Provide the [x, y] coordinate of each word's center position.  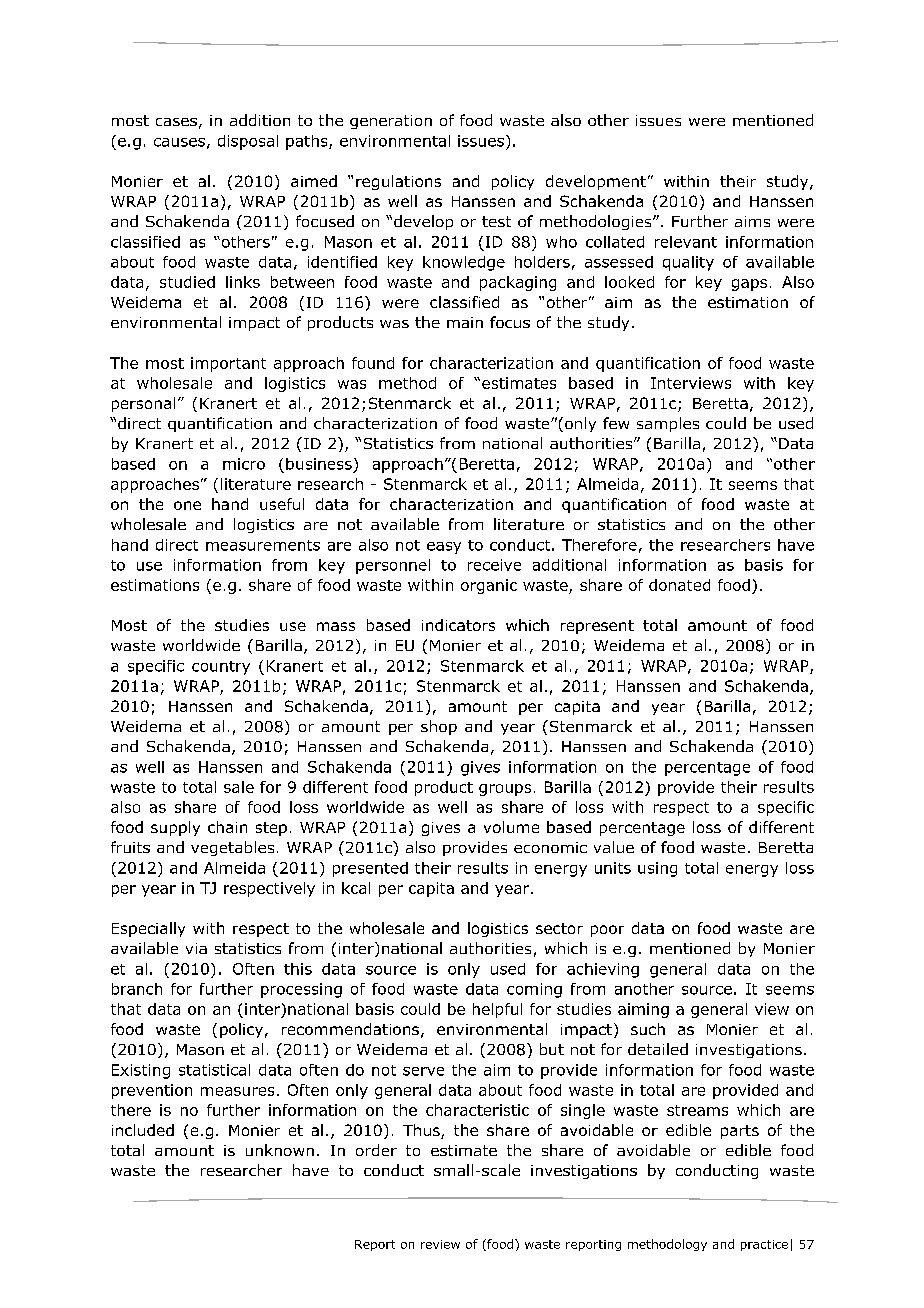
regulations [398, 182]
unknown [280, 1150]
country [221, 668]
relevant [686, 242]
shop [439, 727]
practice [764, 1245]
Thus [422, 1131]
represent [597, 627]
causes [179, 142]
